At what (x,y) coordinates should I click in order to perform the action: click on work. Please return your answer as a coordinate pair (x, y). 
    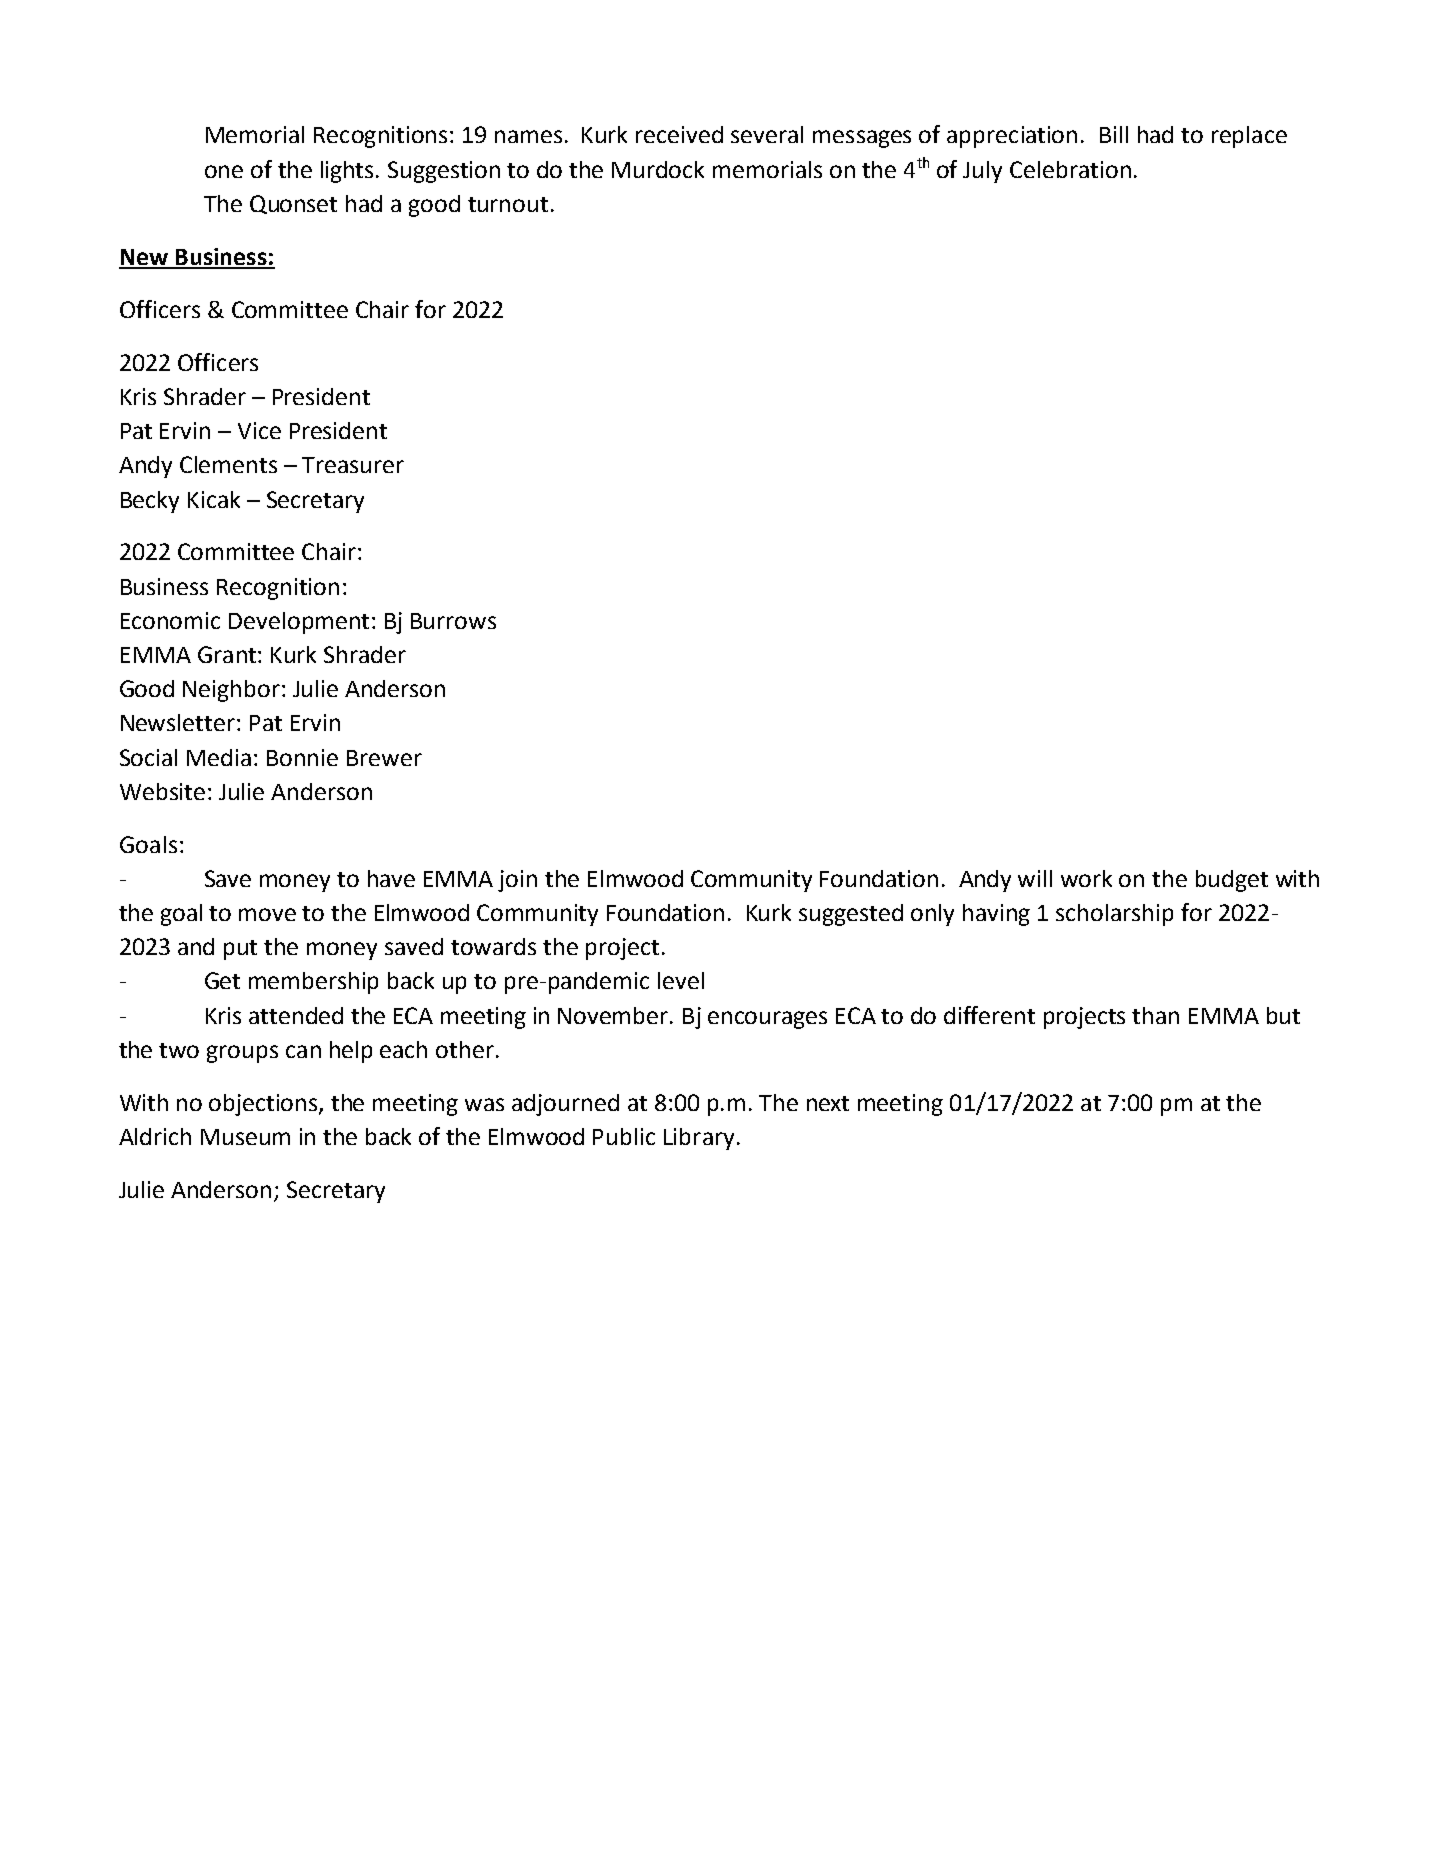
    Looking at the image, I should click on (1086, 878).
